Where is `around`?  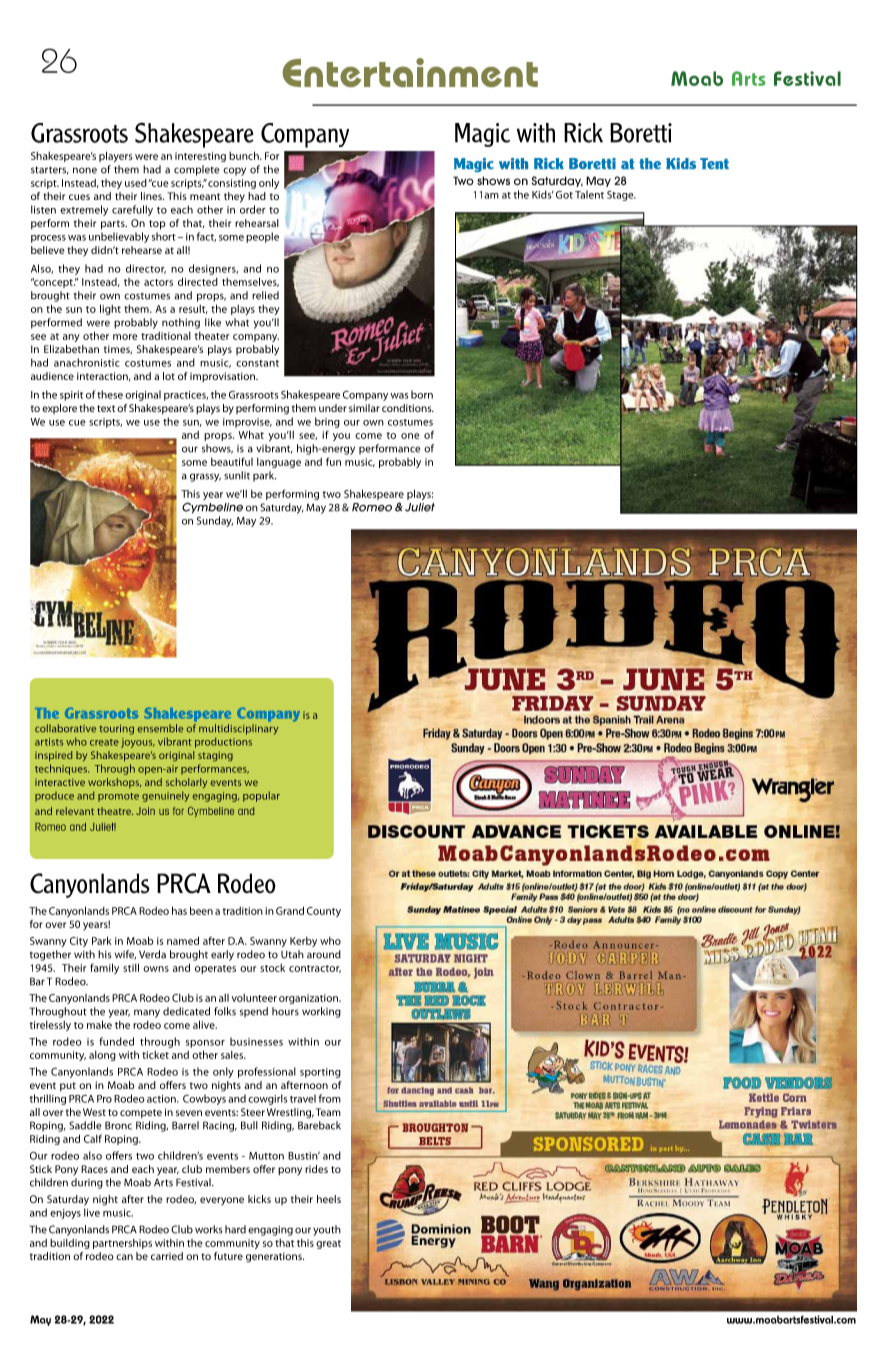
around is located at coordinates (324, 954).
